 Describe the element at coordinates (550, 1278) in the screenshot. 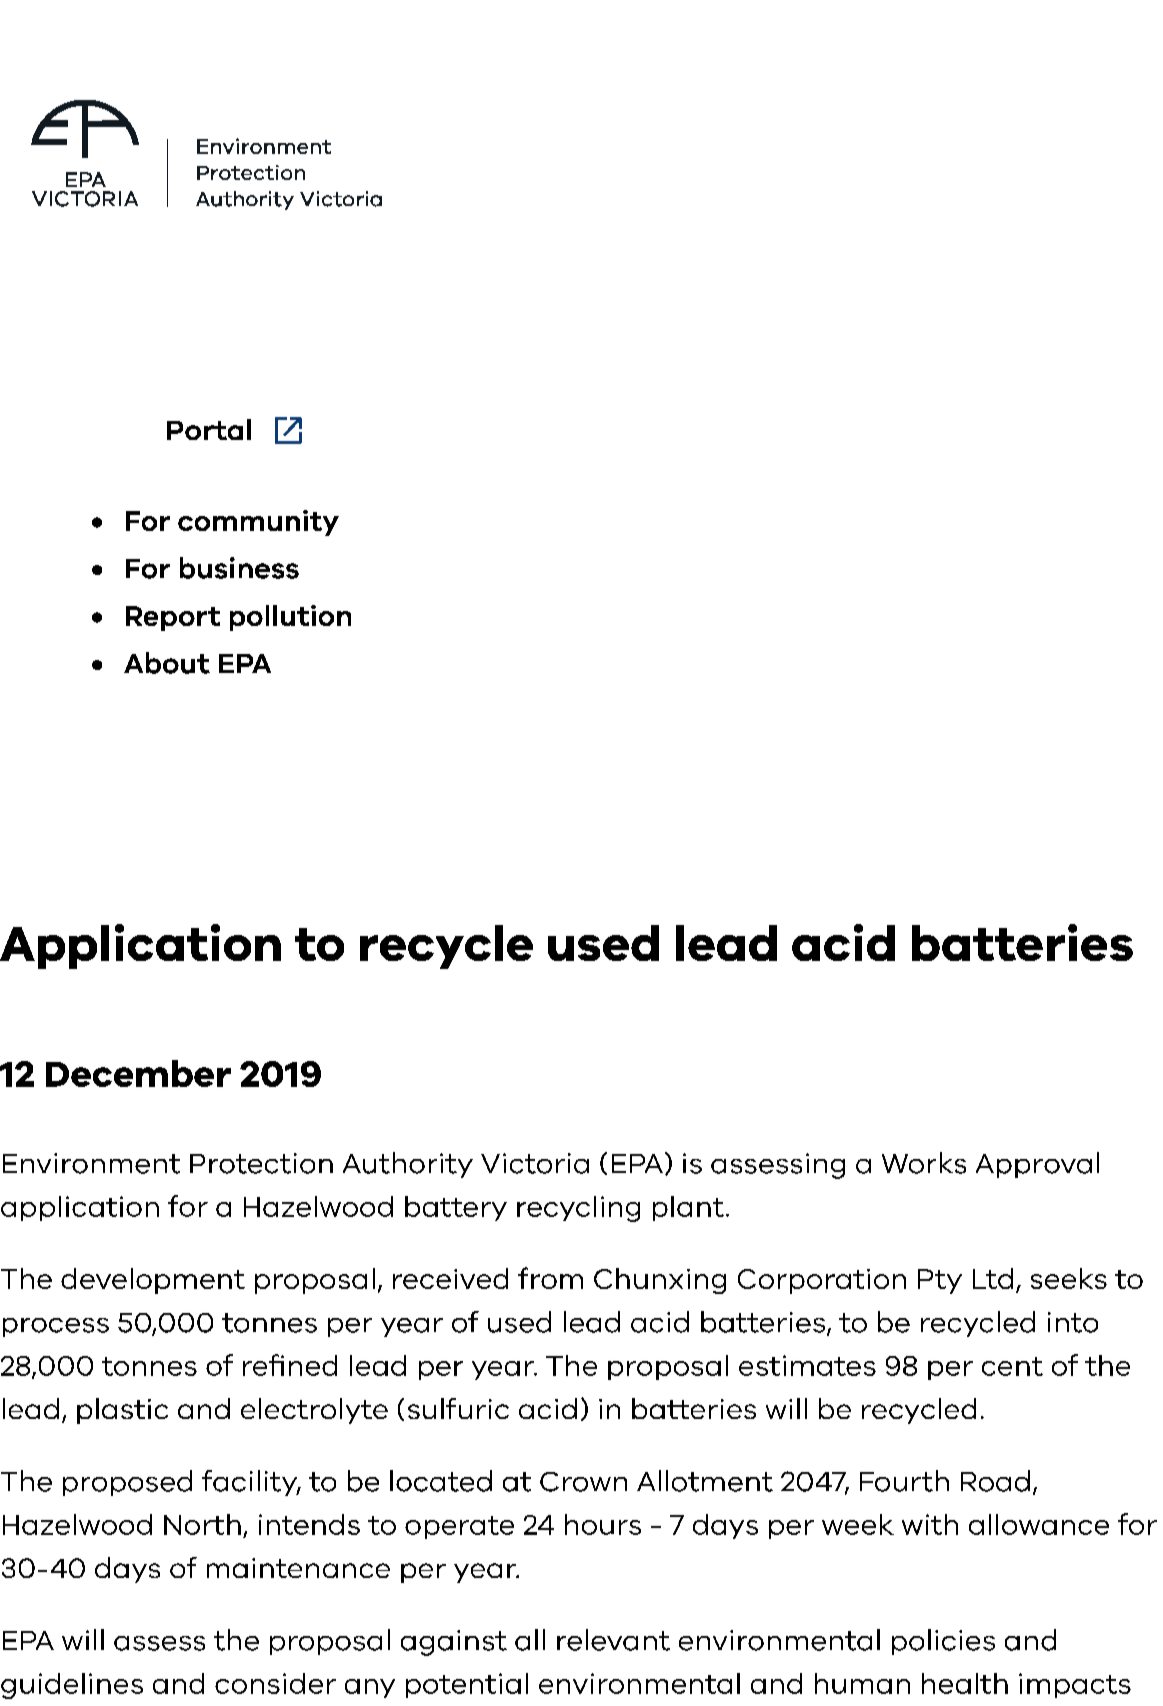

I see `from` at that location.
